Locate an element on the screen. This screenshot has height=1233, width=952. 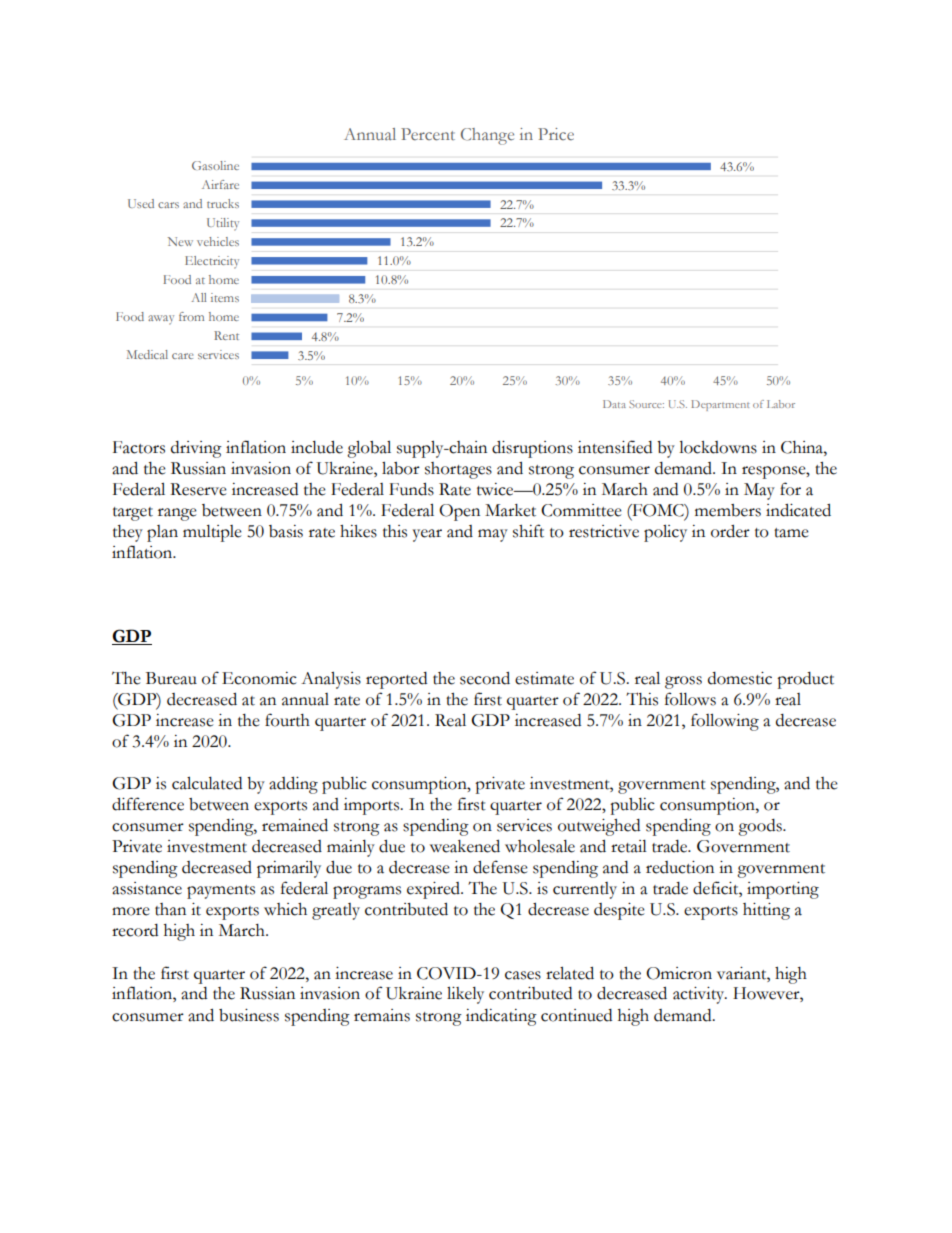
Change is located at coordinates (487, 136).
